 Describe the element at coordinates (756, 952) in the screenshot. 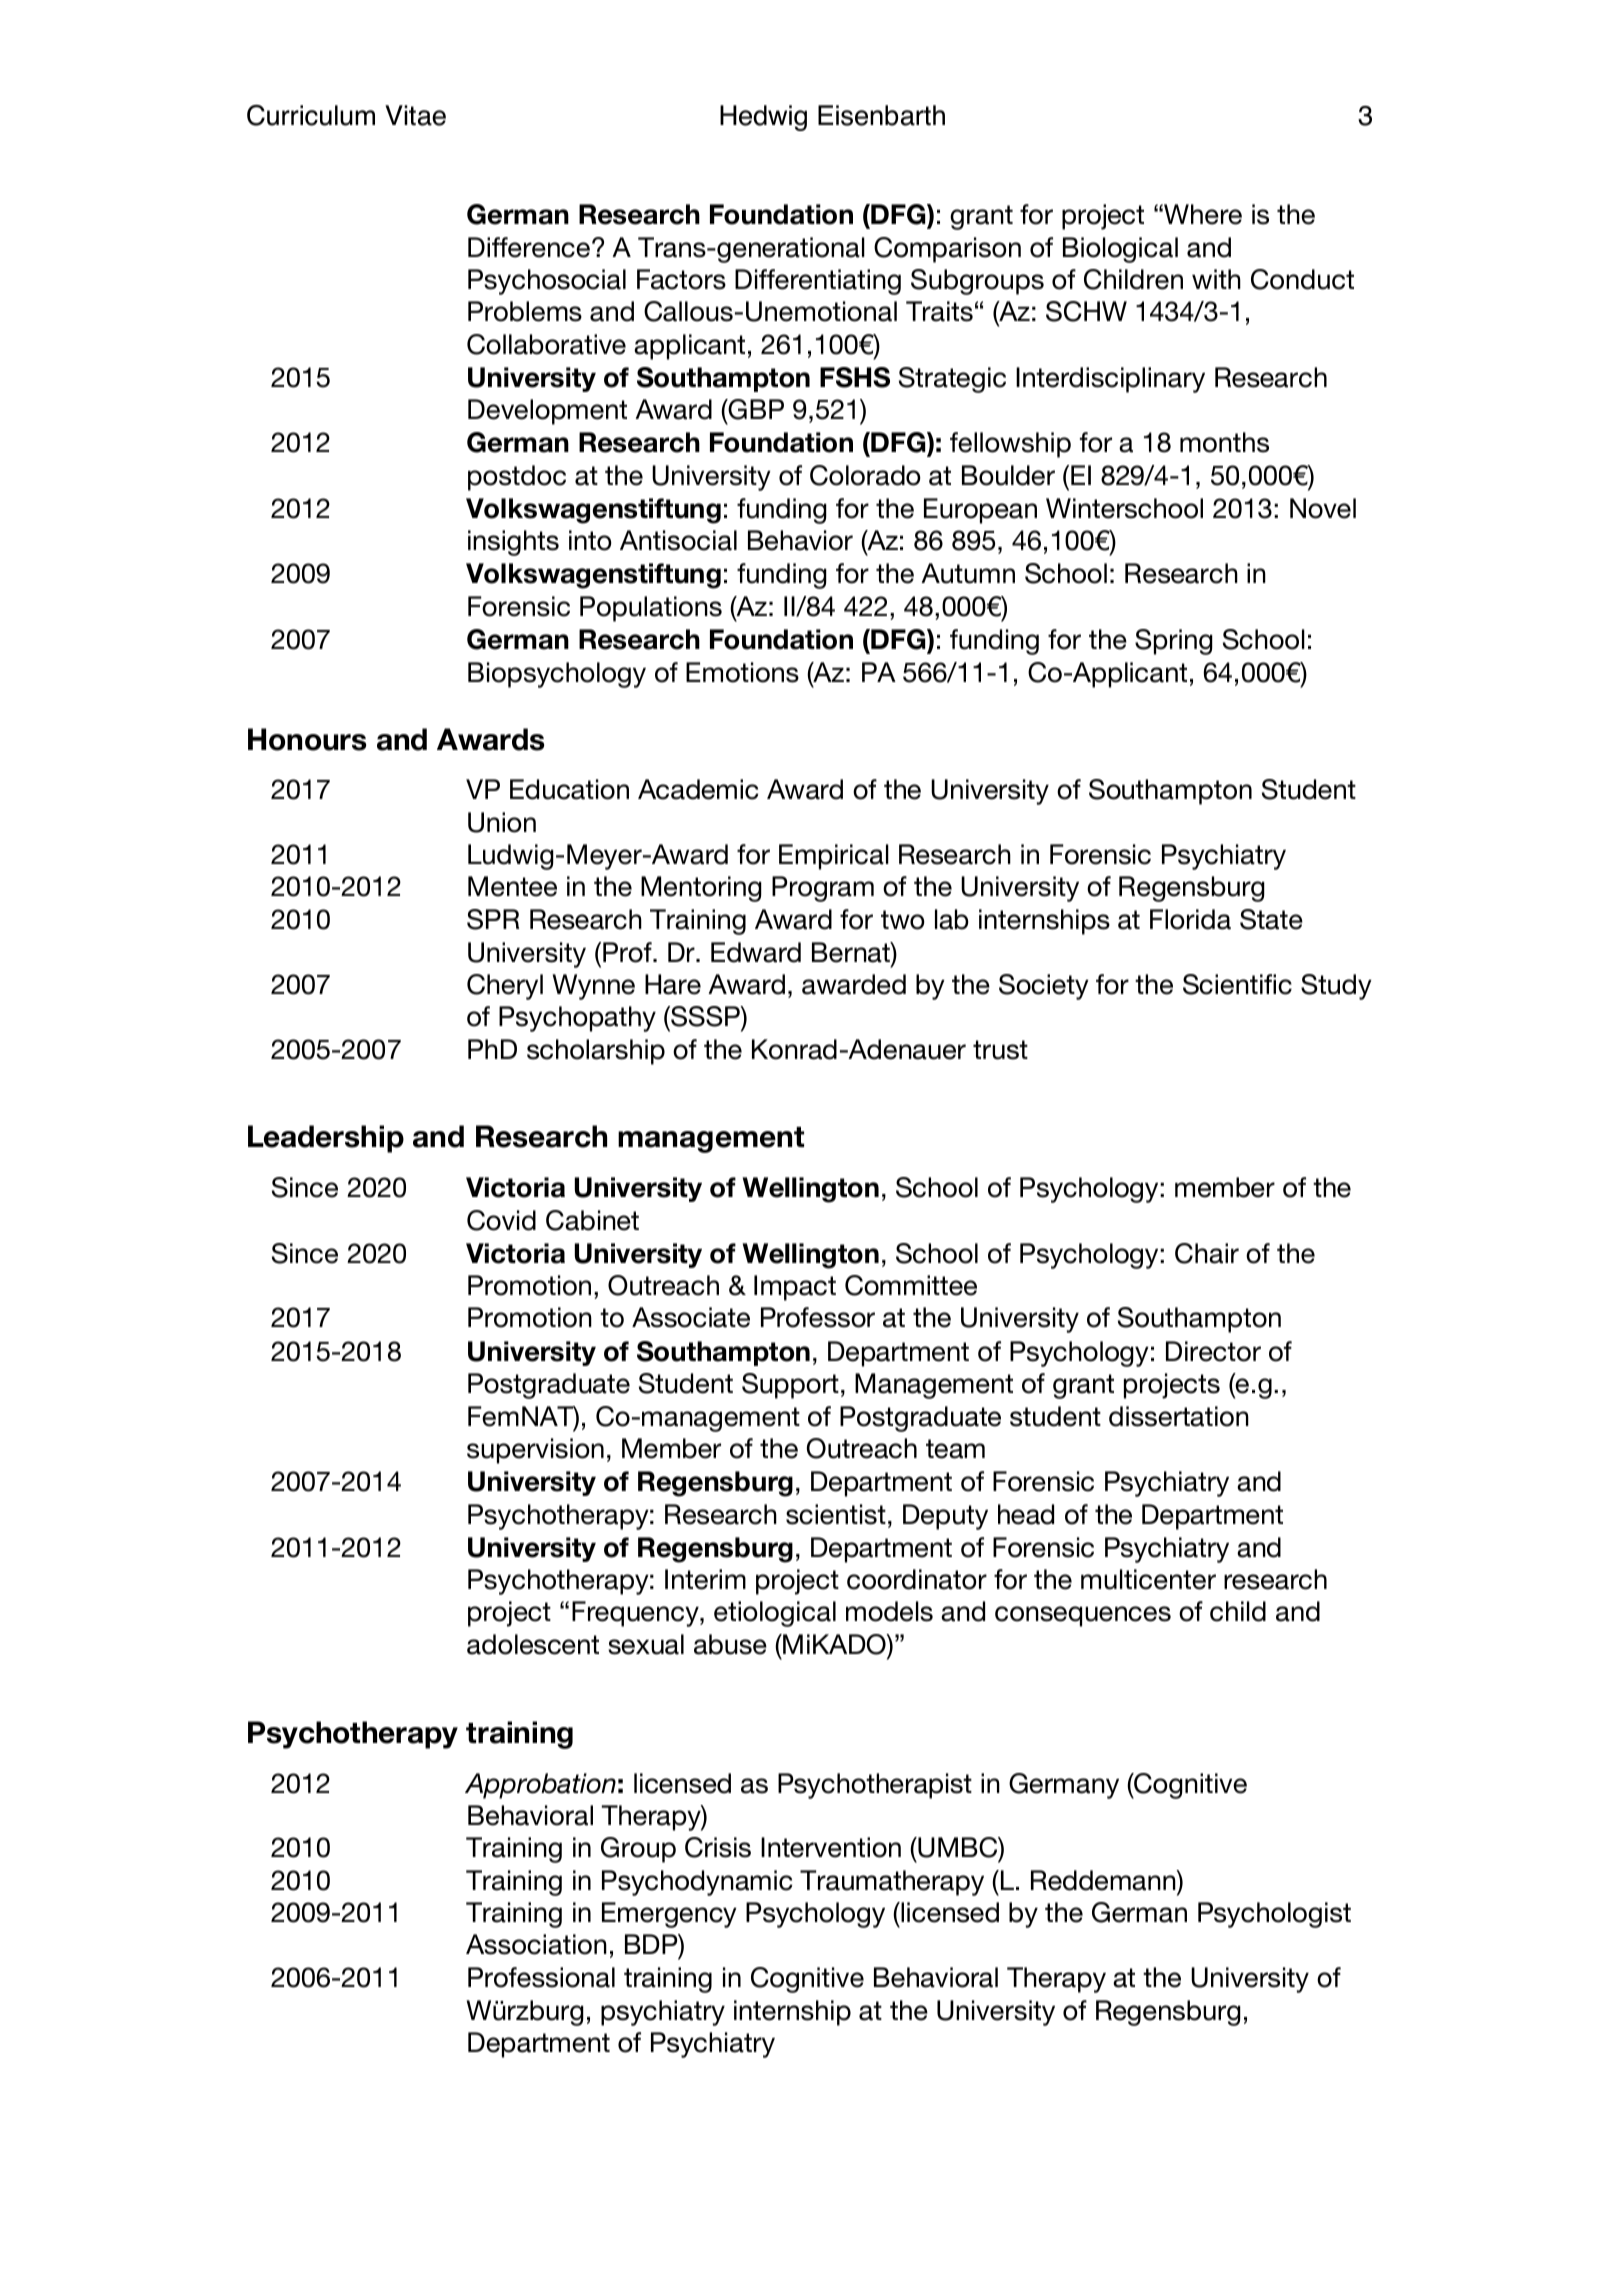

I see `Edward` at that location.
